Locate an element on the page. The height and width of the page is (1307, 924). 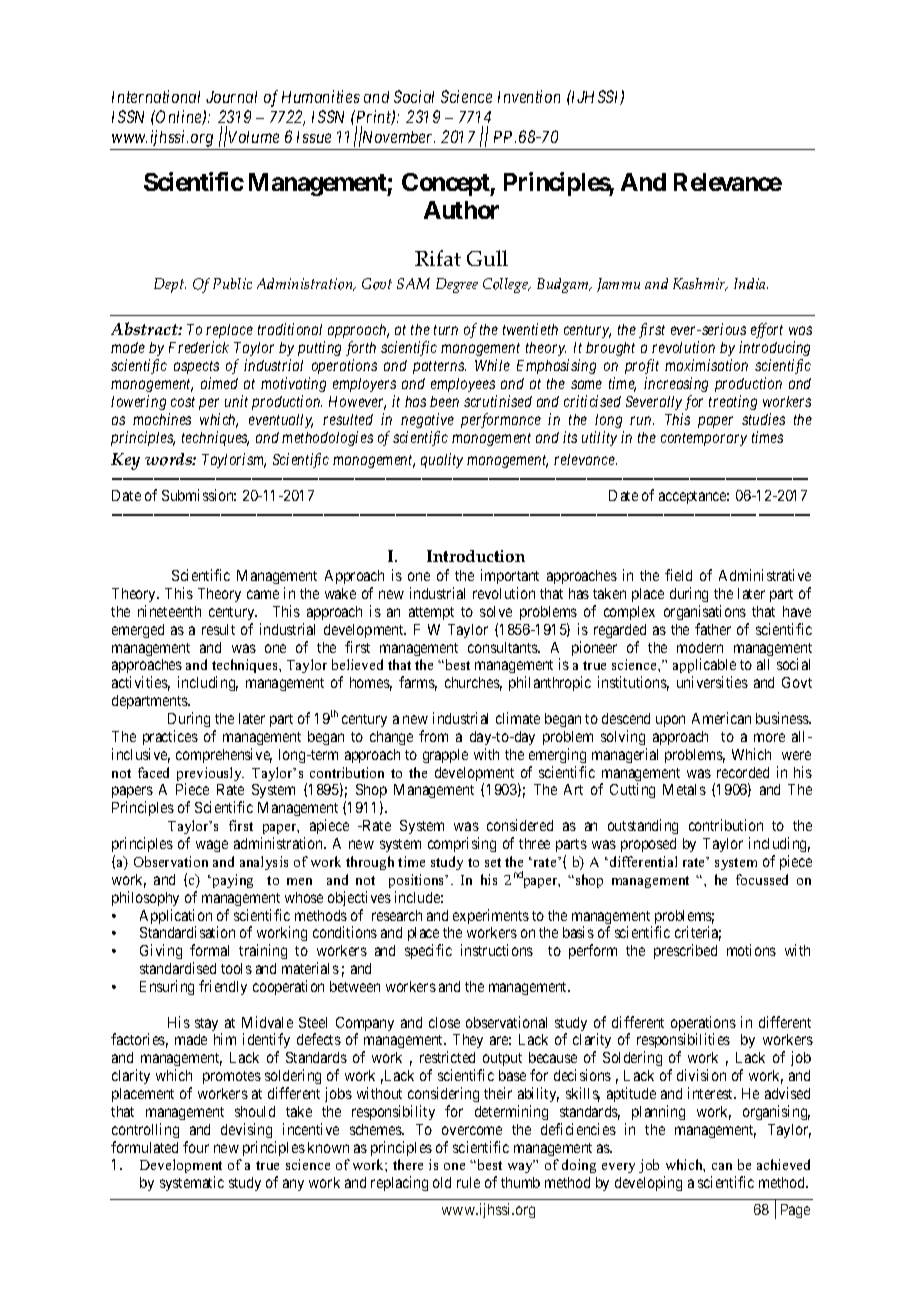
Journal is located at coordinates (231, 97).
